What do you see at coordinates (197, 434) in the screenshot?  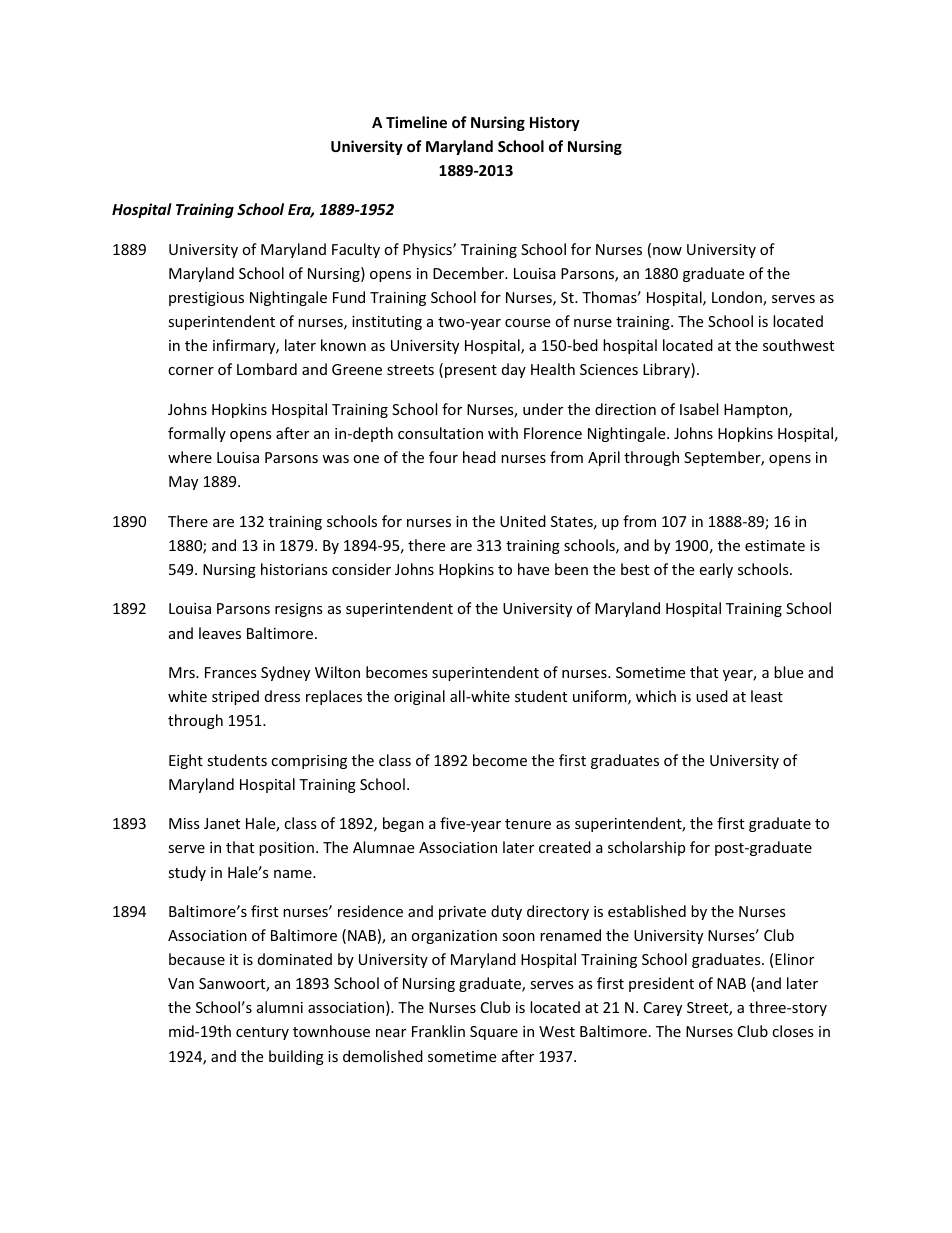 I see `formally` at bounding box center [197, 434].
